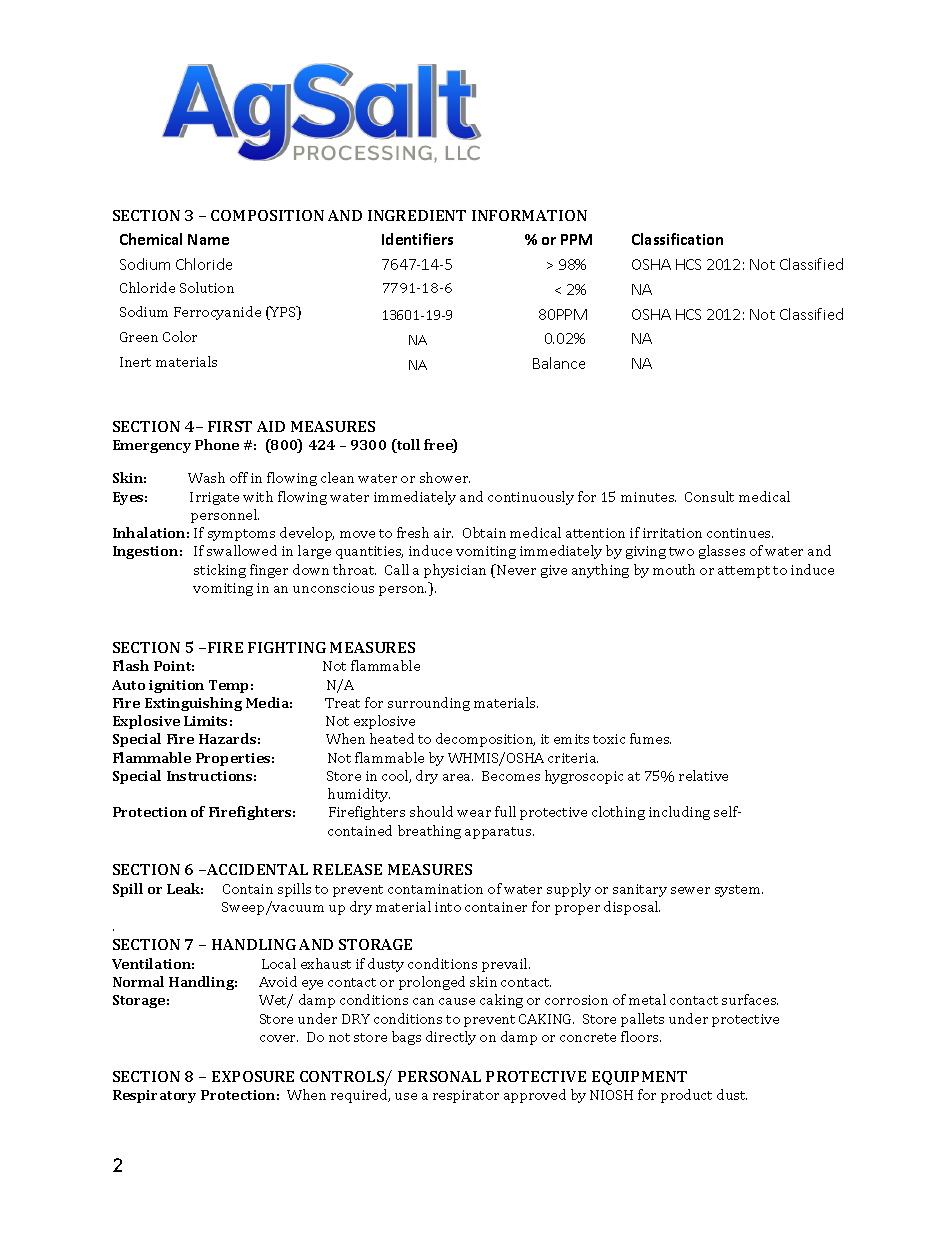 This screenshot has width=952, height=1233. Describe the element at coordinates (451, 1038) in the screenshot. I see `directly` at that location.
